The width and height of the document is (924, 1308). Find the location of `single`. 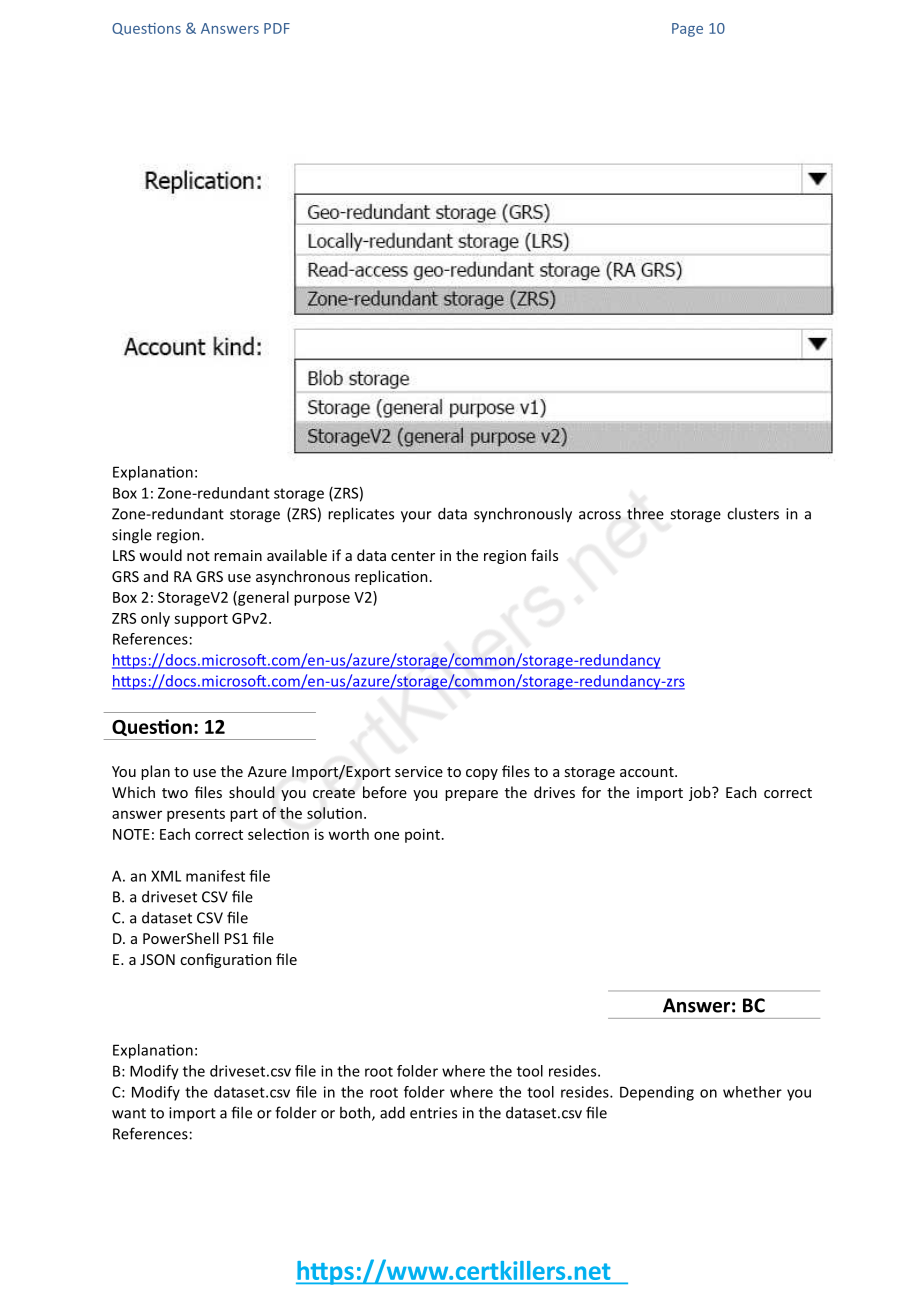

single is located at coordinates (132, 536).
